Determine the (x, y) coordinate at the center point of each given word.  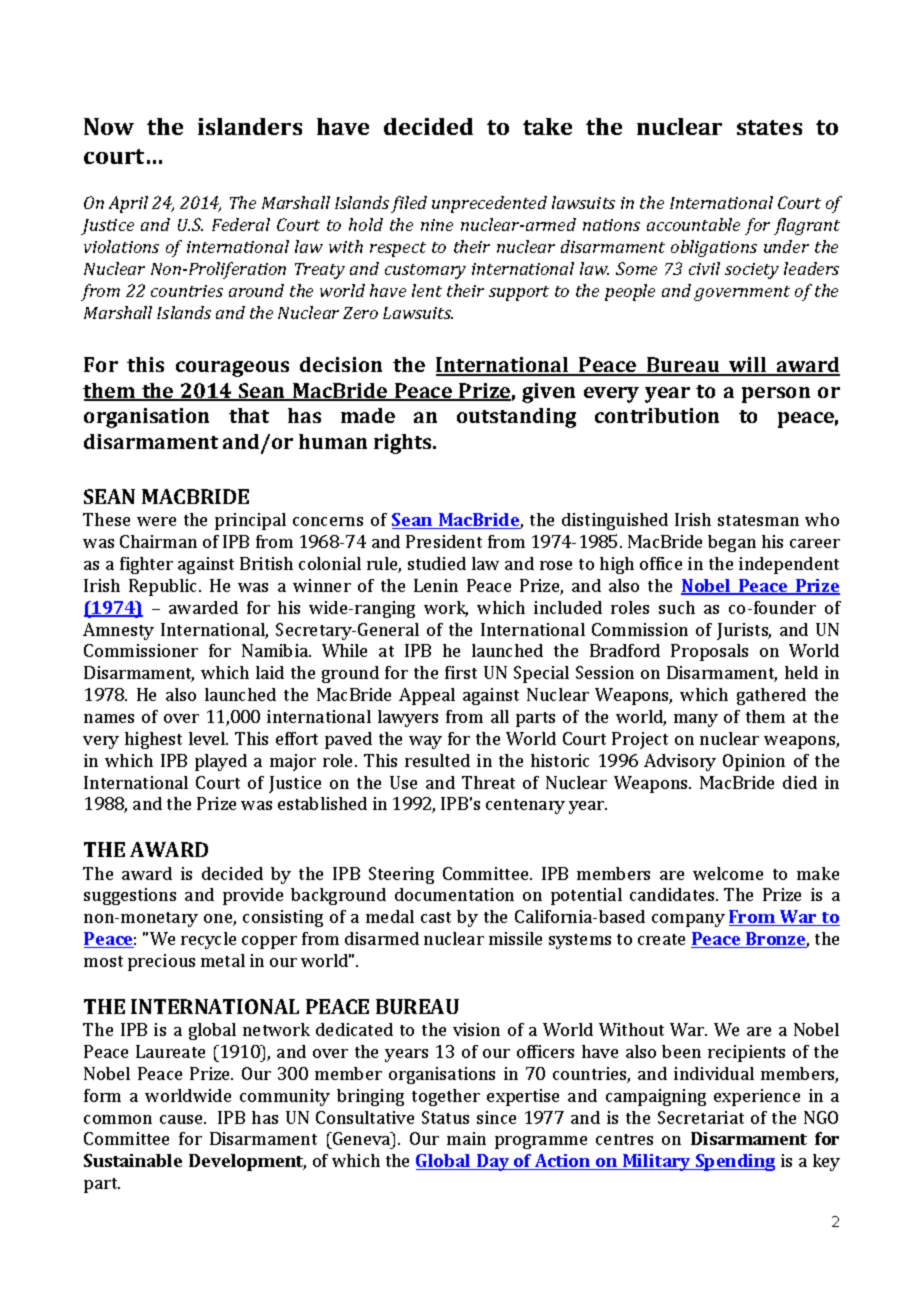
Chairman (158, 541)
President (444, 541)
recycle (208, 940)
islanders (250, 126)
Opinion (754, 762)
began (732, 543)
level (208, 738)
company (688, 920)
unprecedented (489, 204)
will (748, 366)
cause (182, 1119)
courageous (232, 369)
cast (436, 917)
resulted (437, 760)
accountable (693, 224)
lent (427, 290)
